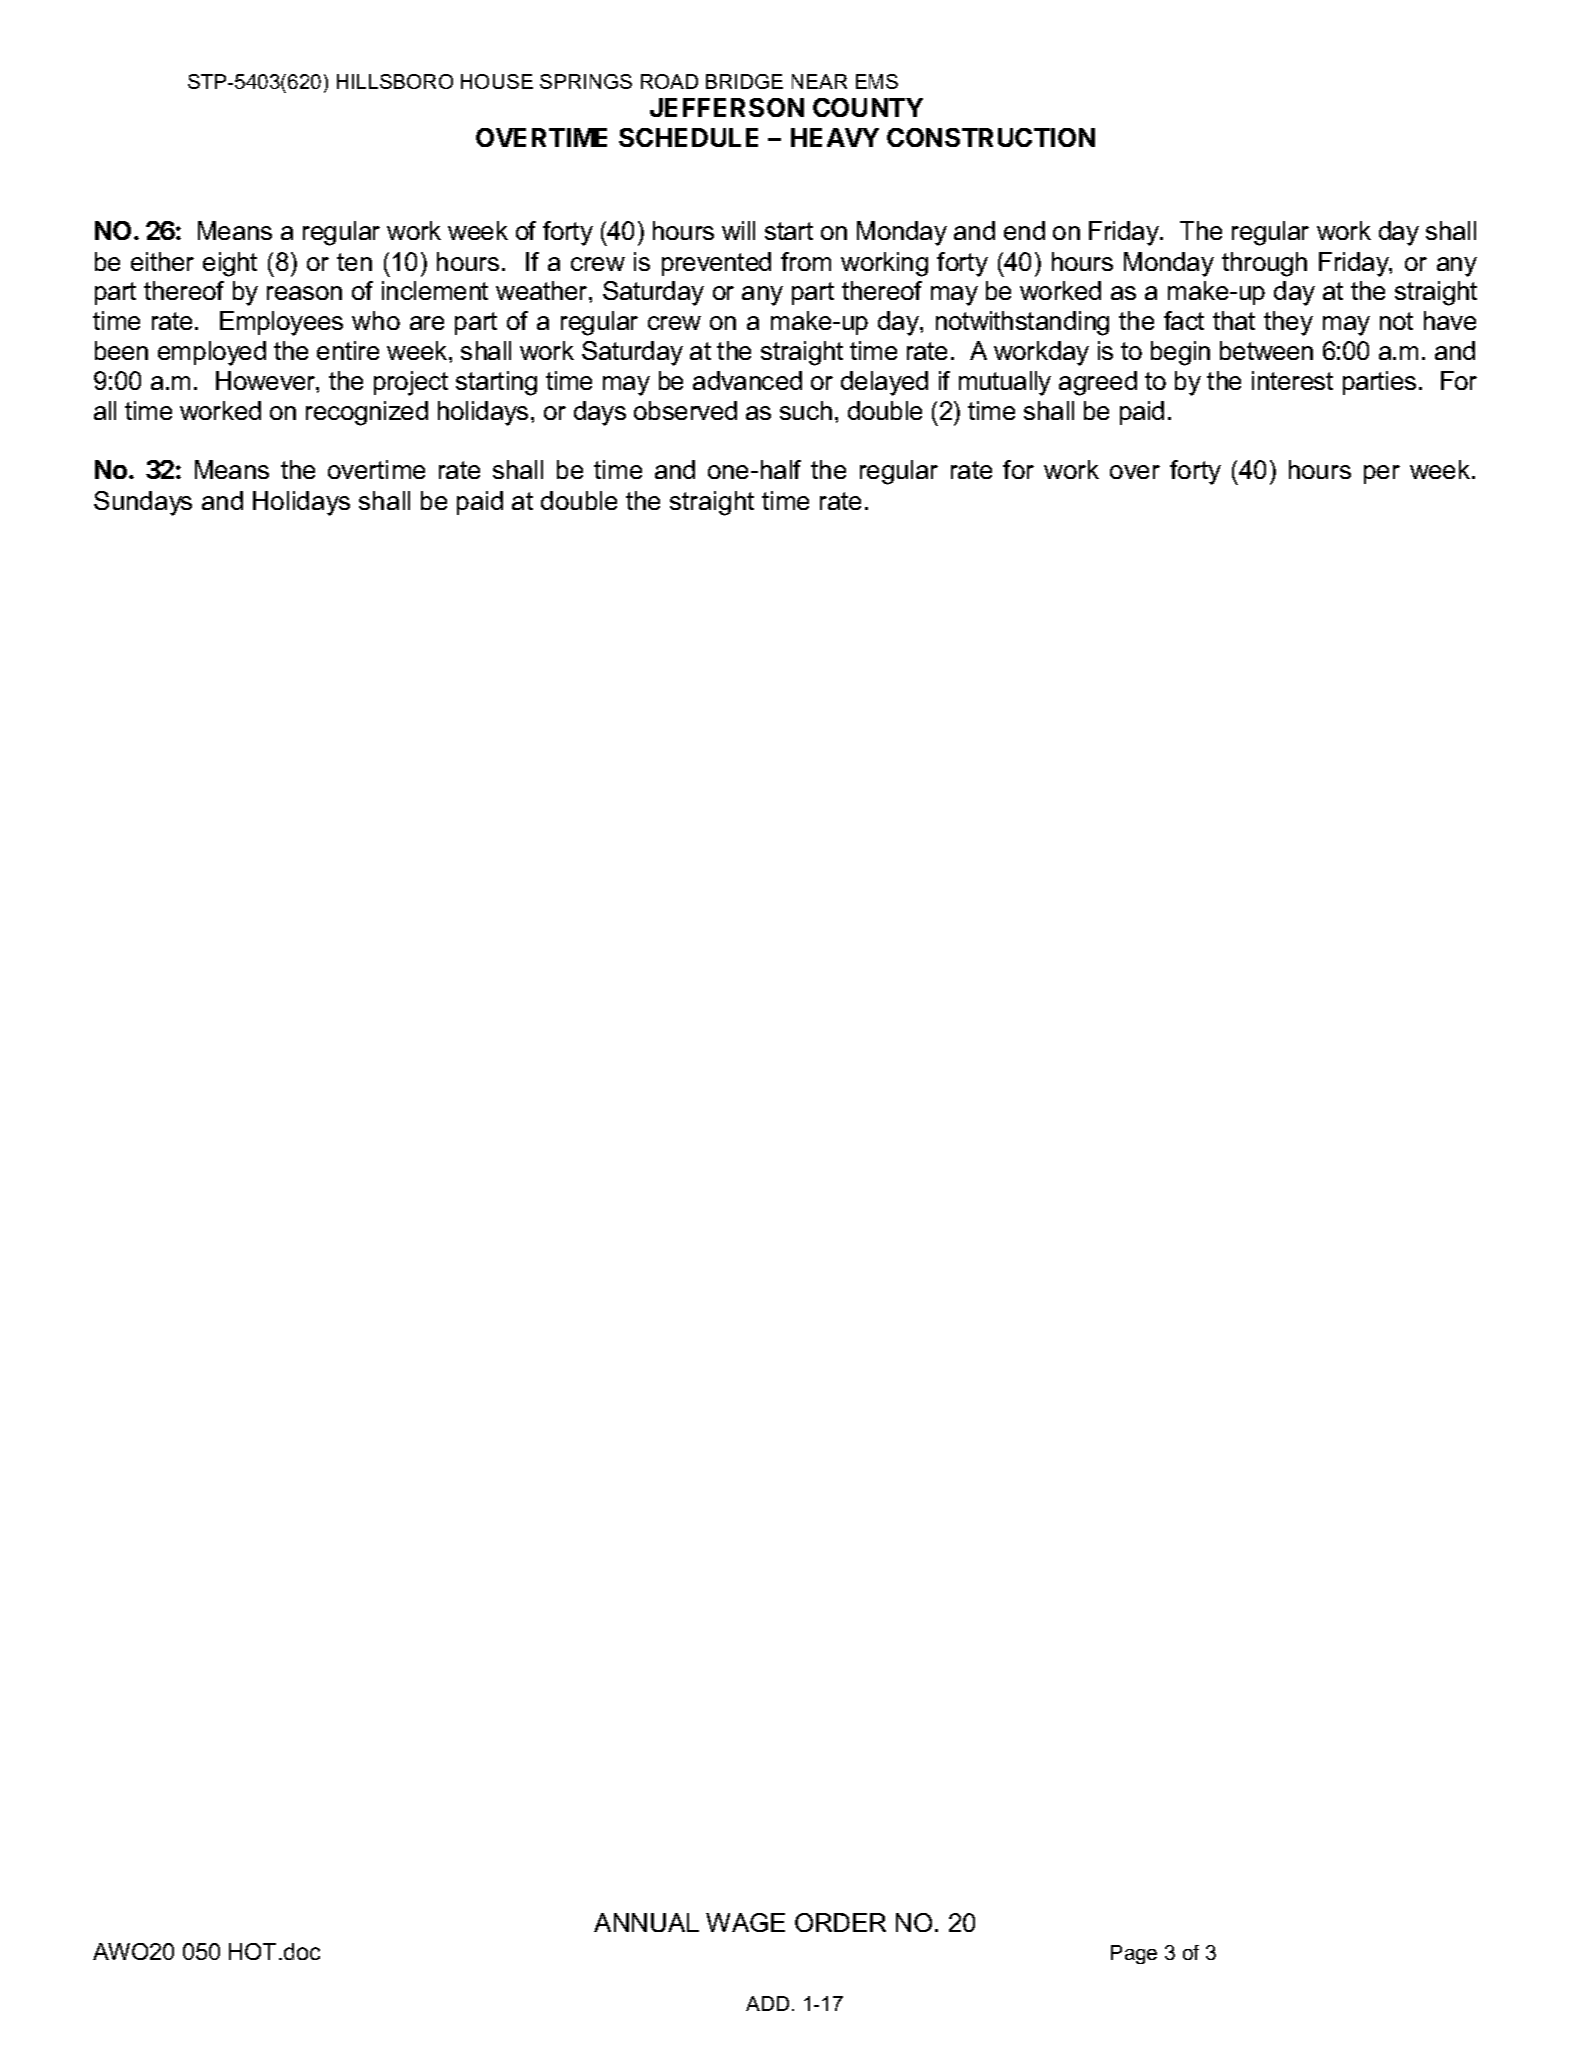  Describe the element at coordinates (840, 1922) in the document. I see `ORDER` at that location.
